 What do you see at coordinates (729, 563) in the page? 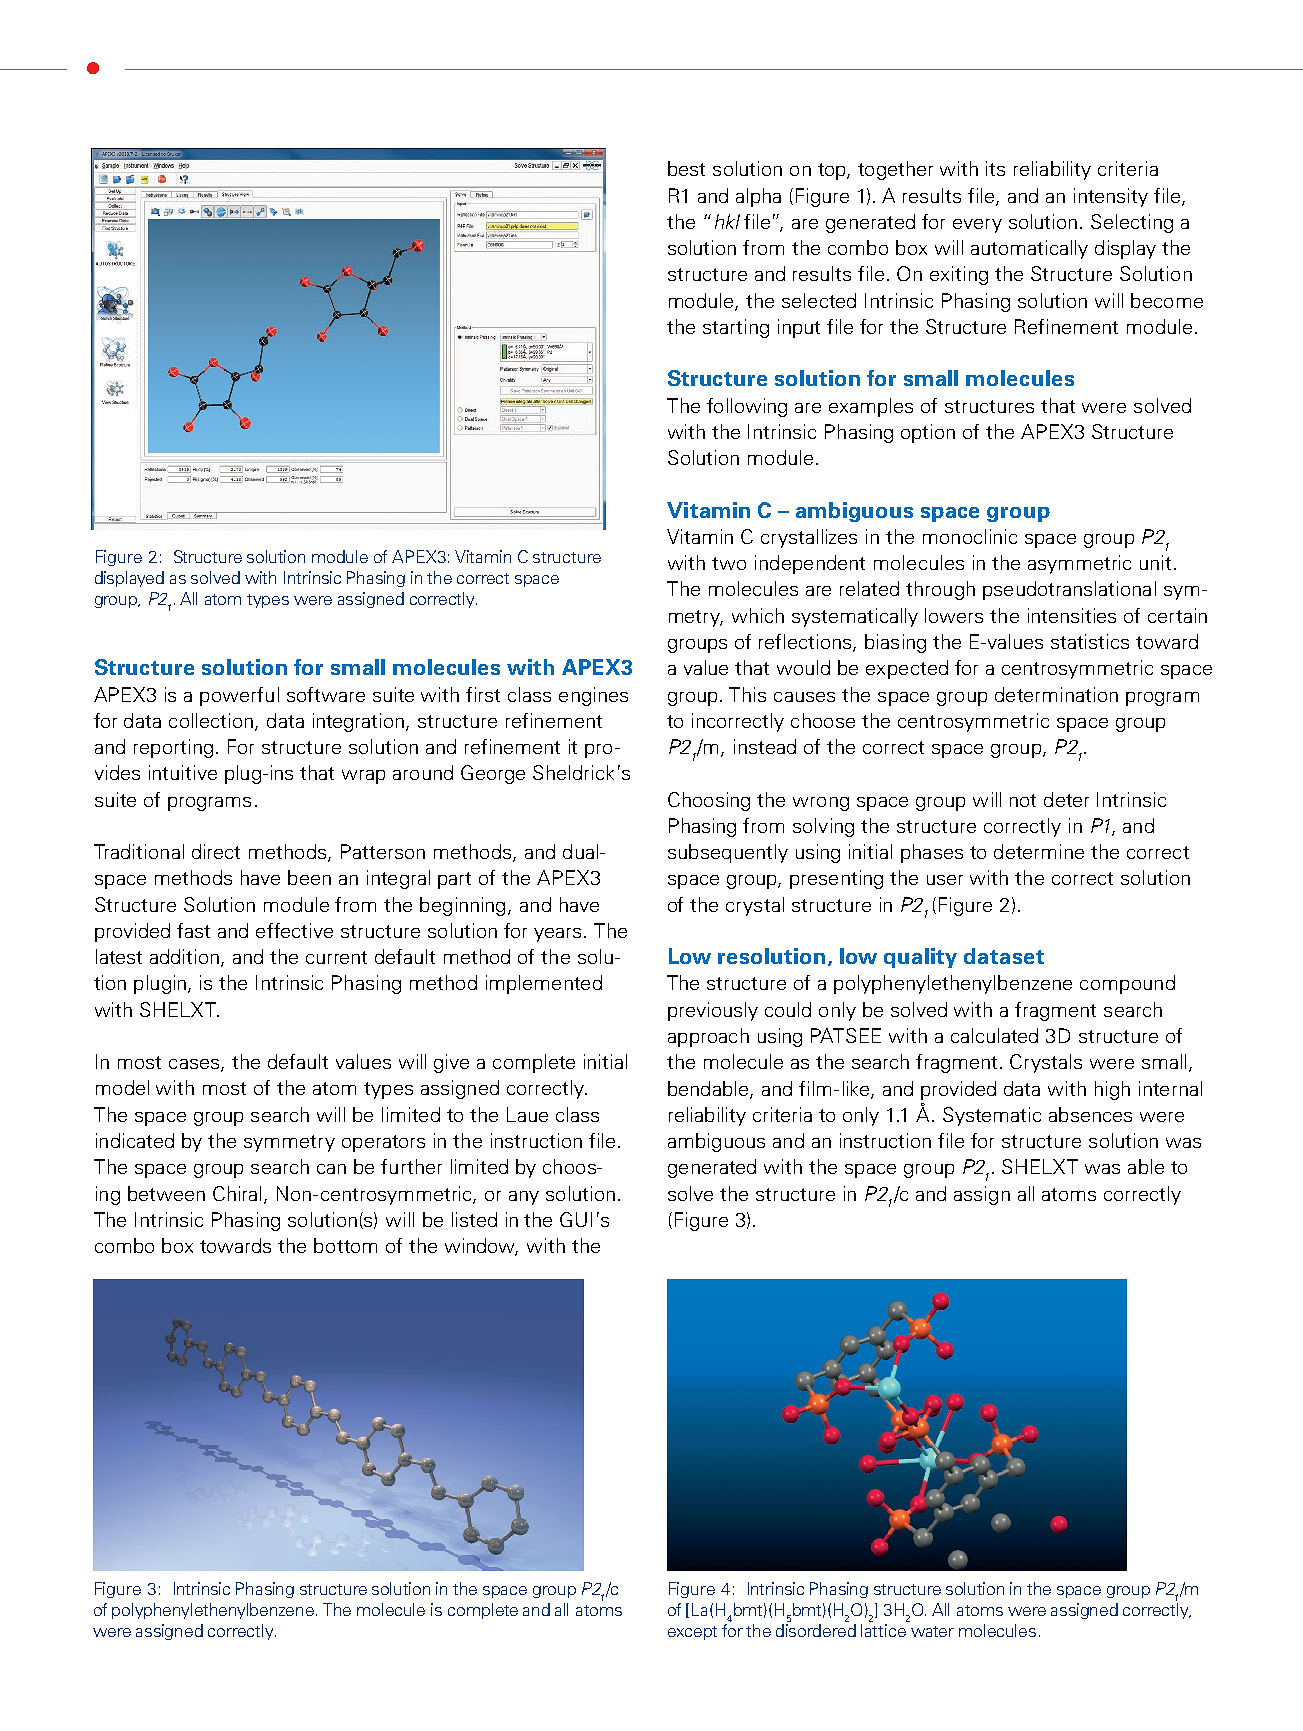
I see `two` at bounding box center [729, 563].
